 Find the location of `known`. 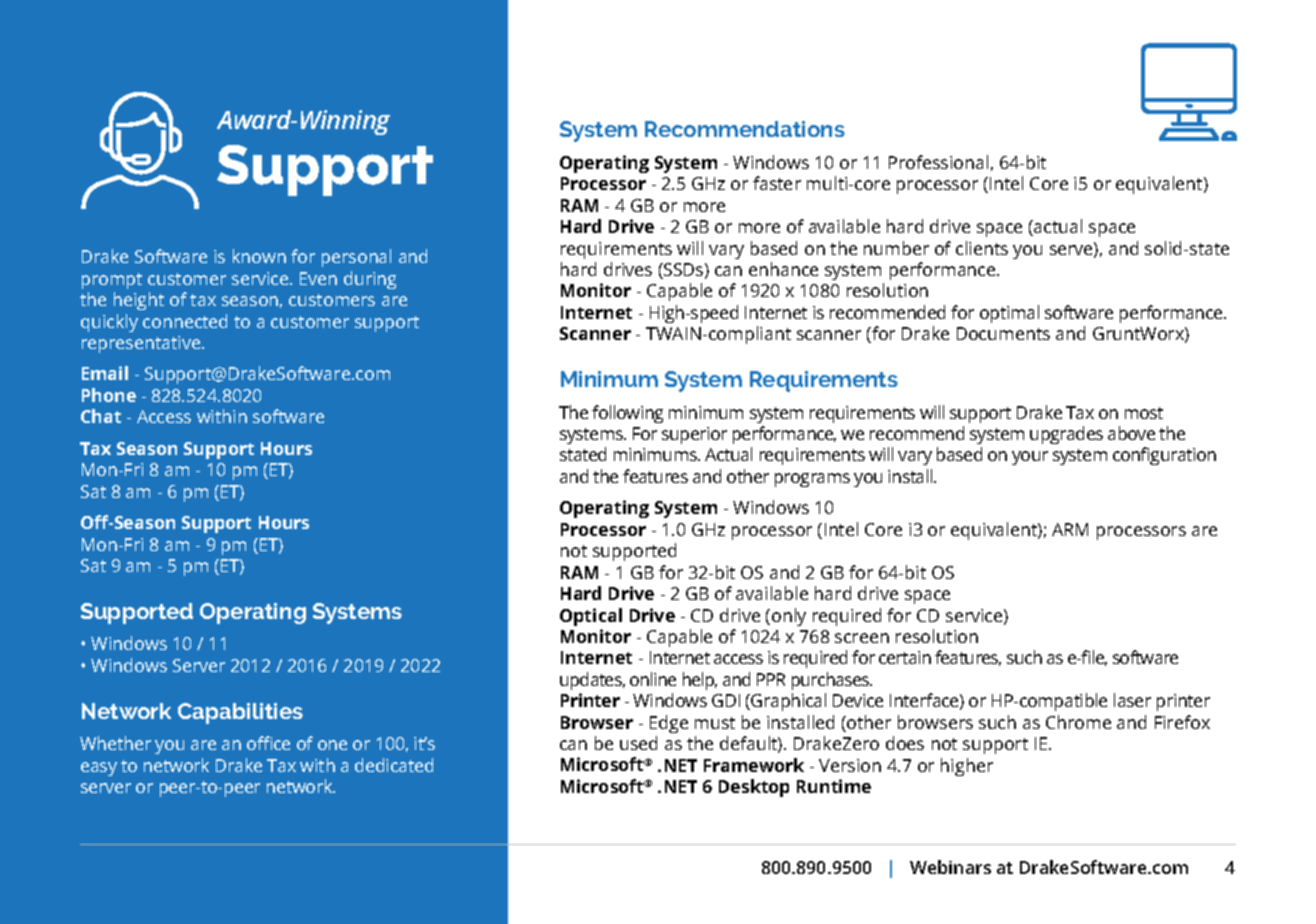

known is located at coordinates (259, 256).
